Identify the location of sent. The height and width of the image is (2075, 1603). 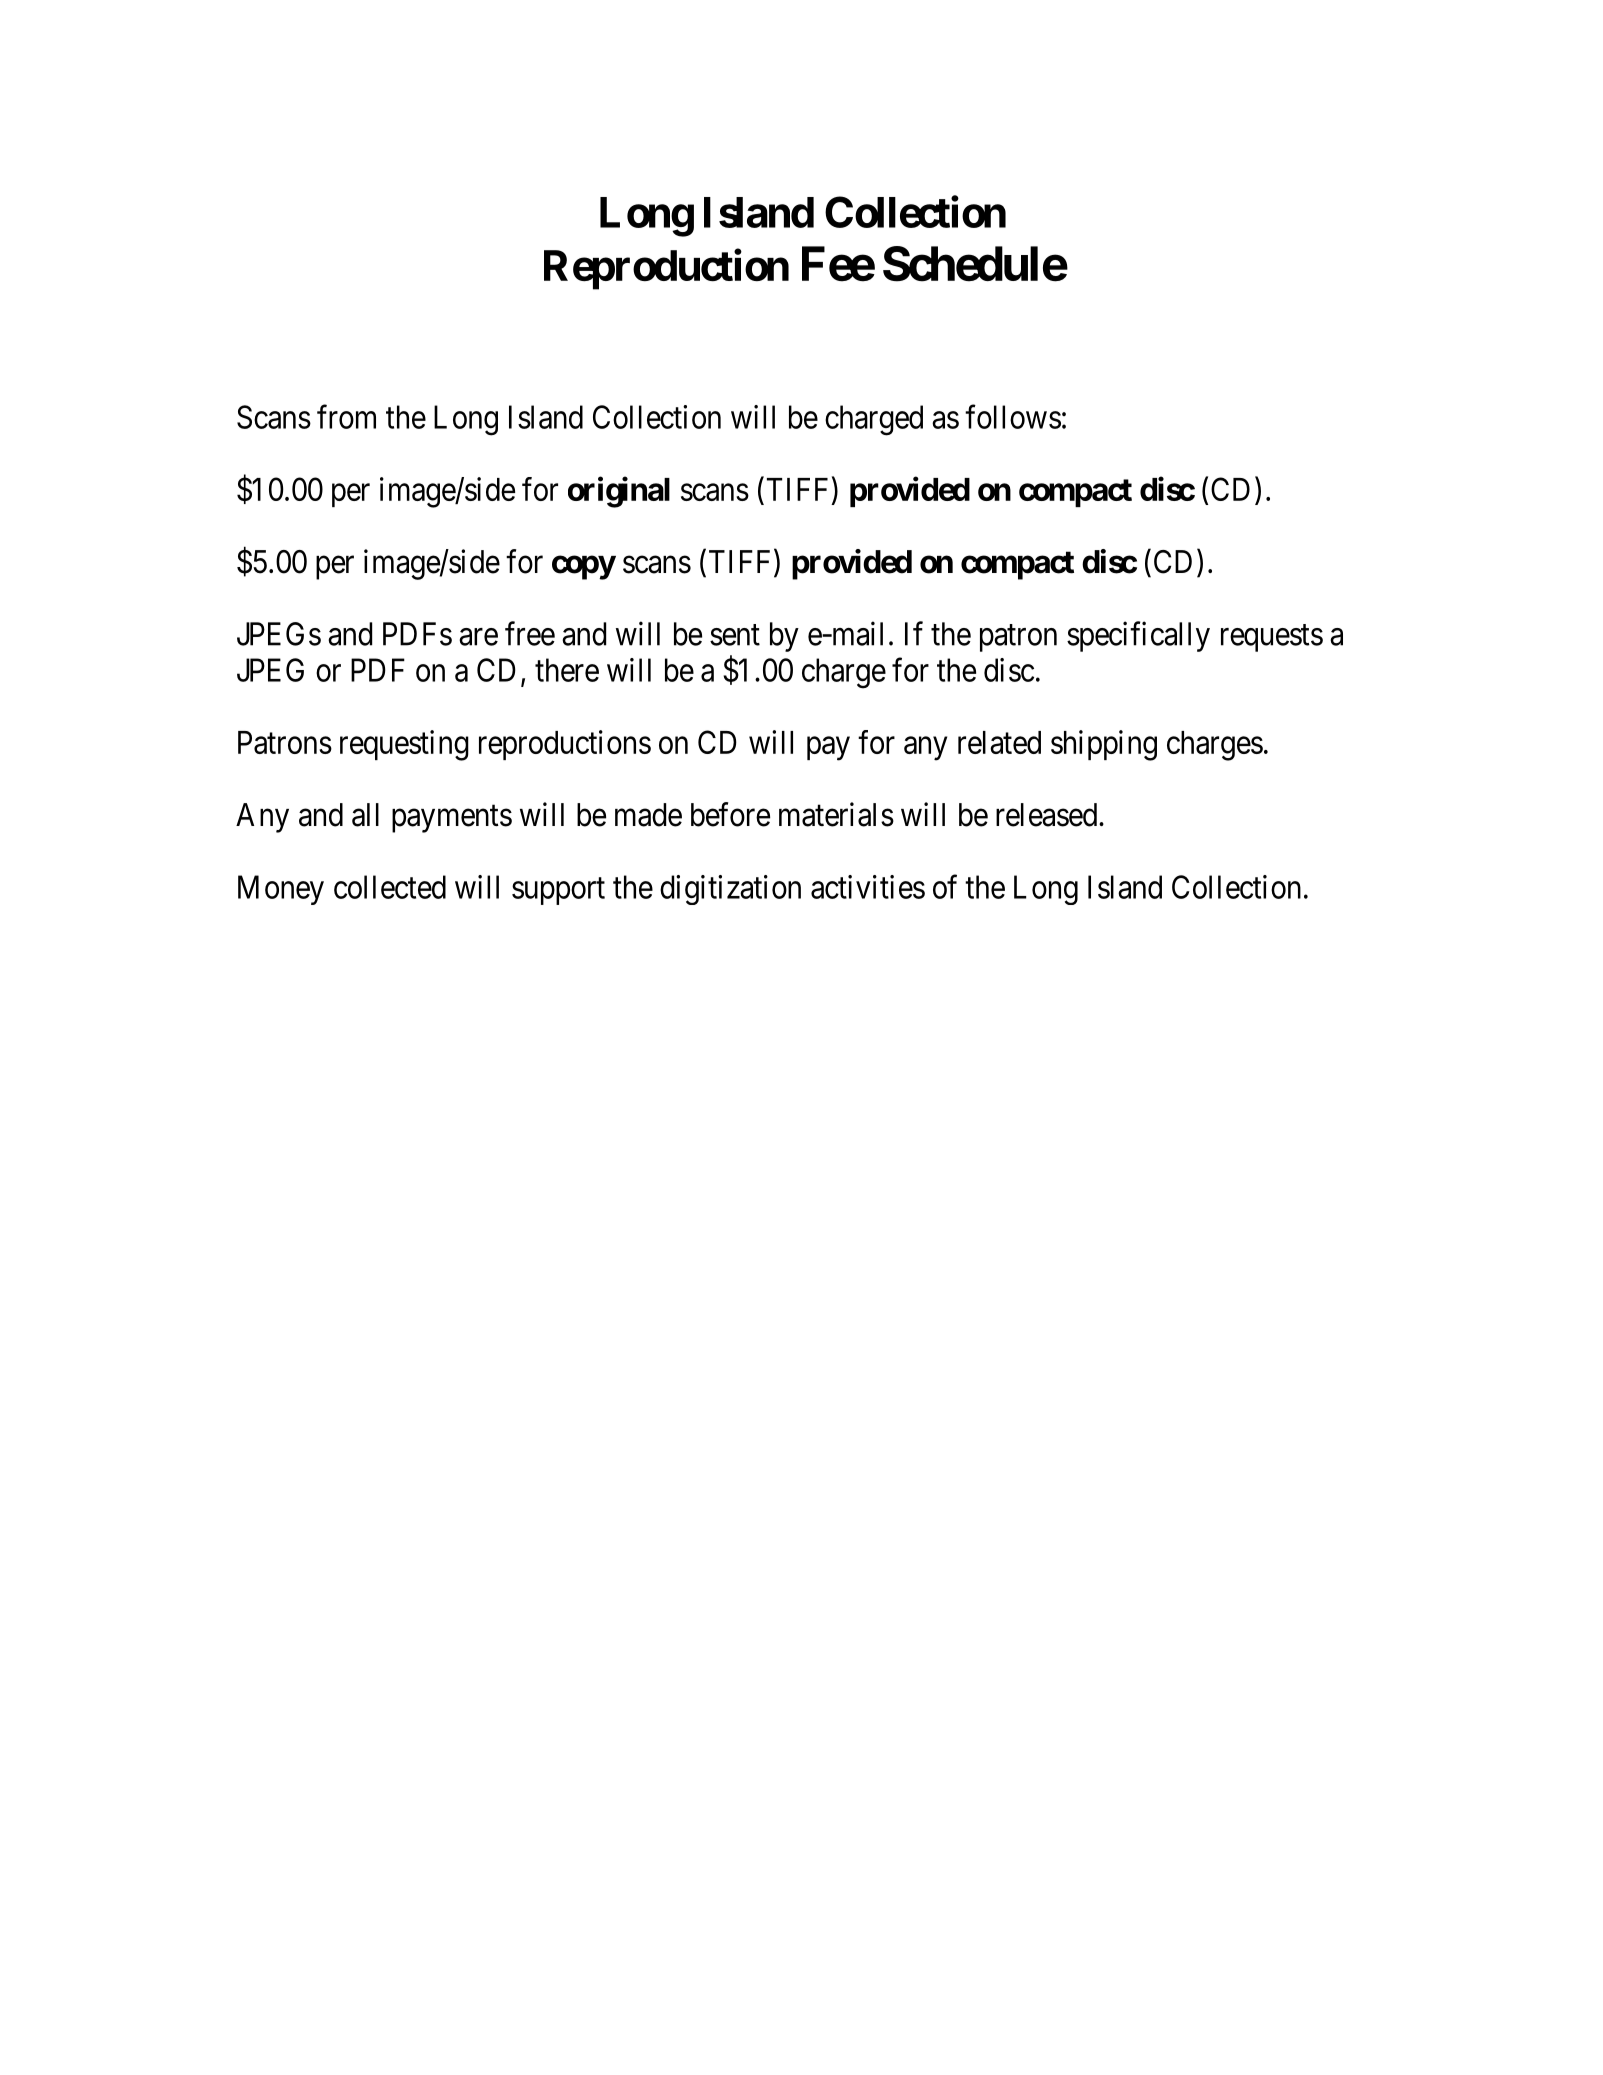
(735, 635).
